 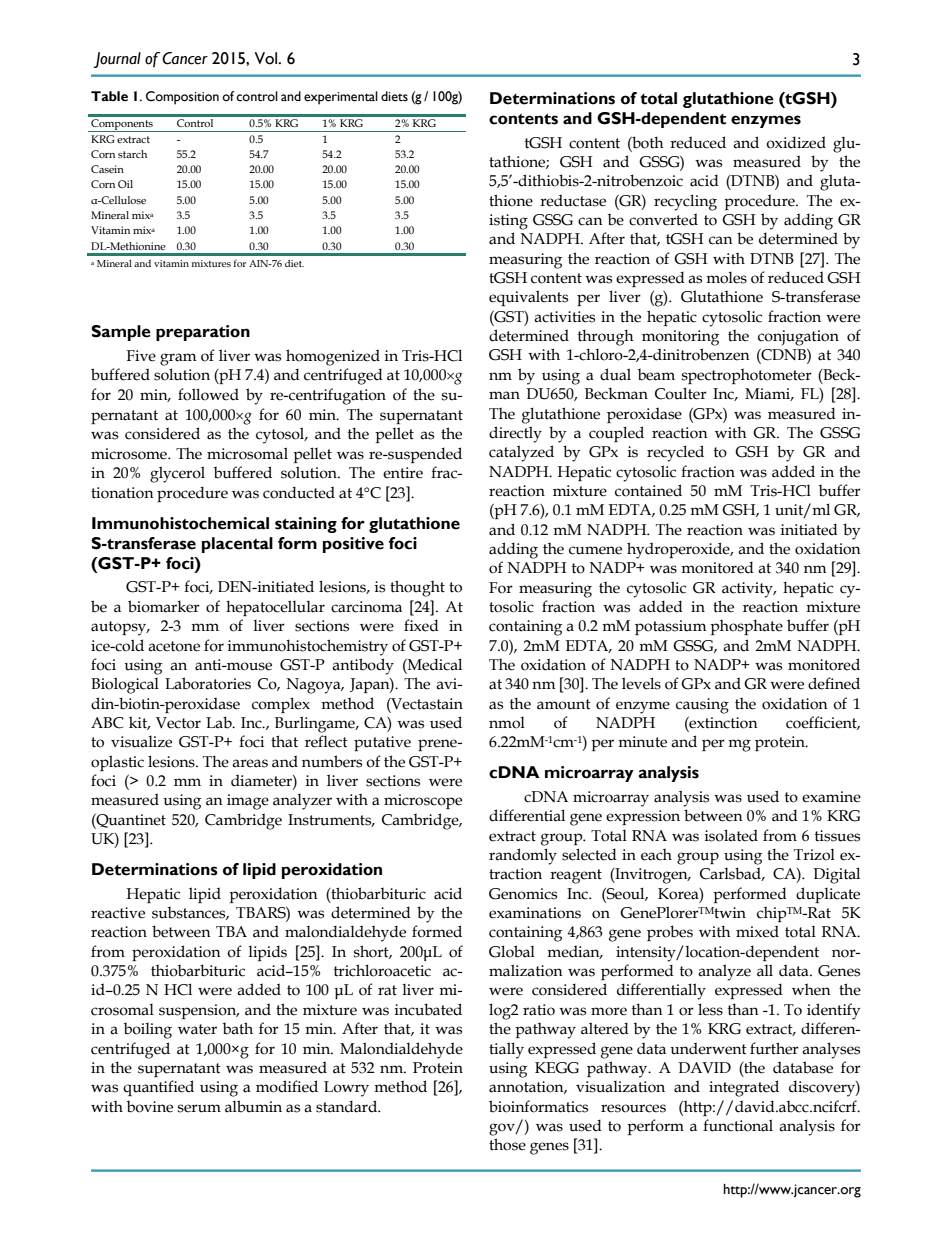 I want to click on oxidized, so click(x=796, y=142).
